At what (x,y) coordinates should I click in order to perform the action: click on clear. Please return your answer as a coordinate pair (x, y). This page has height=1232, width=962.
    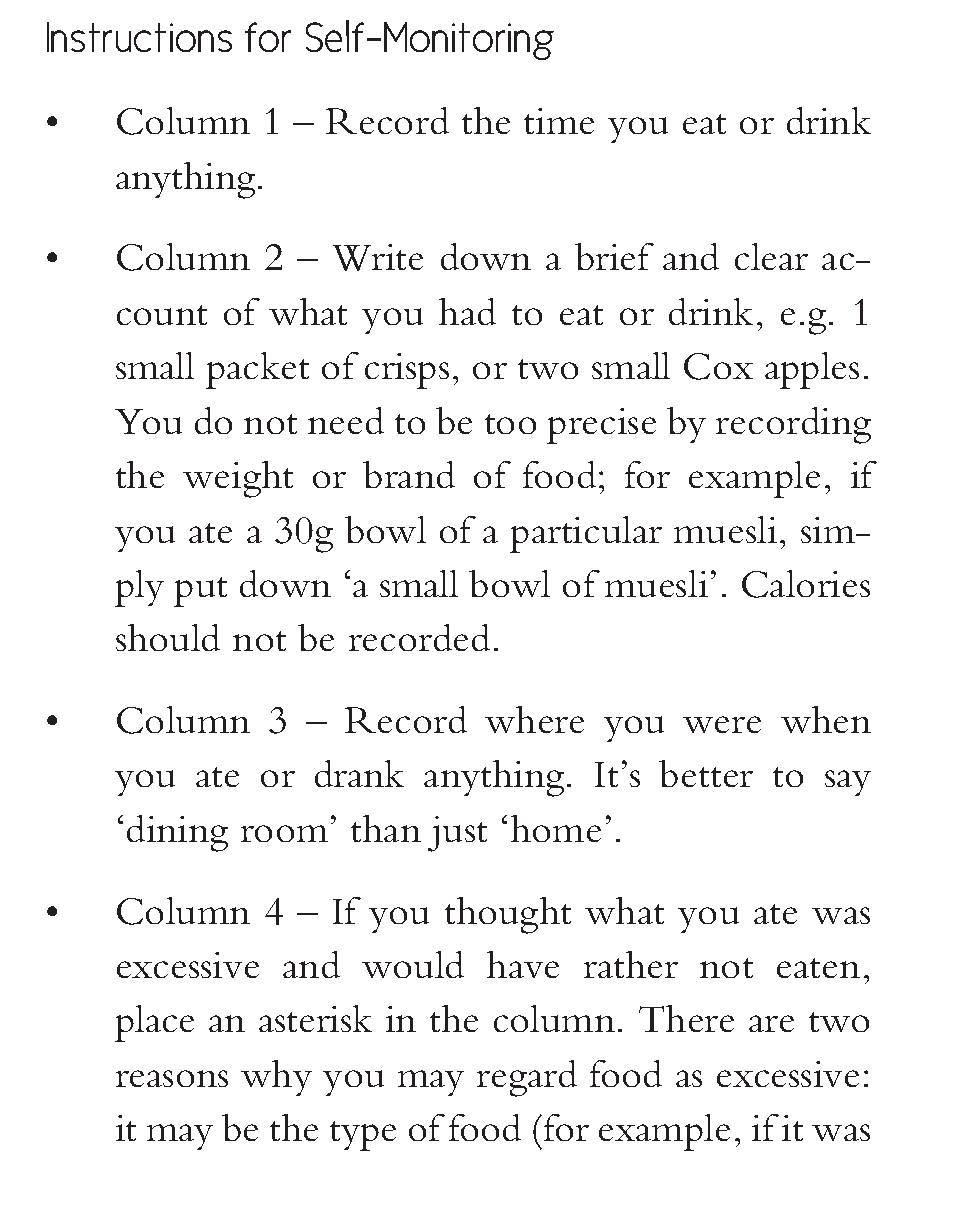
    Looking at the image, I should click on (771, 256).
